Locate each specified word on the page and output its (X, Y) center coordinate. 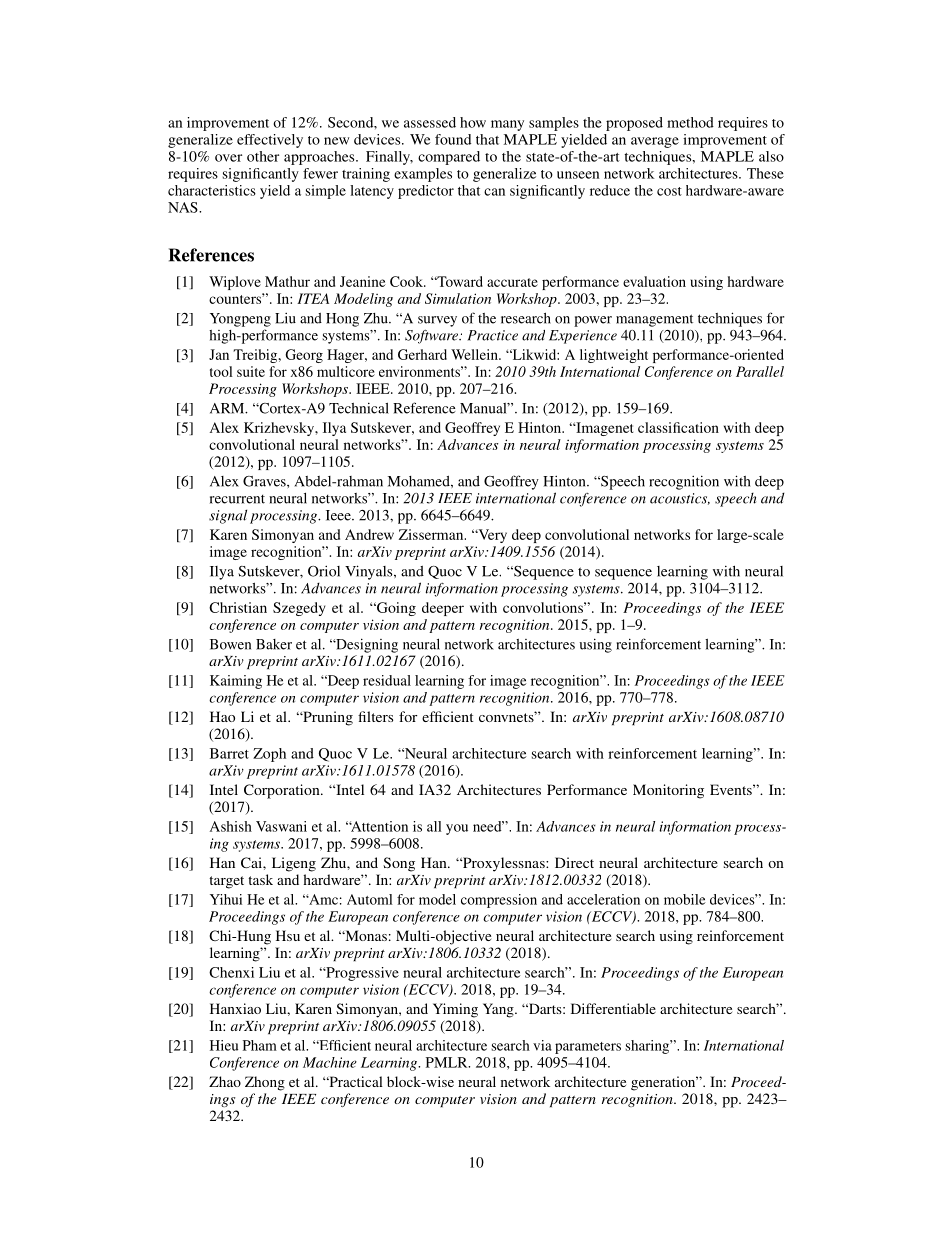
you (457, 829)
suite (251, 371)
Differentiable (613, 1008)
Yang (499, 1010)
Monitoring (668, 791)
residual (387, 680)
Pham (260, 1045)
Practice (493, 335)
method (690, 122)
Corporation (283, 791)
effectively (270, 141)
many (507, 125)
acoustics (680, 499)
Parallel (760, 371)
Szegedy (299, 609)
